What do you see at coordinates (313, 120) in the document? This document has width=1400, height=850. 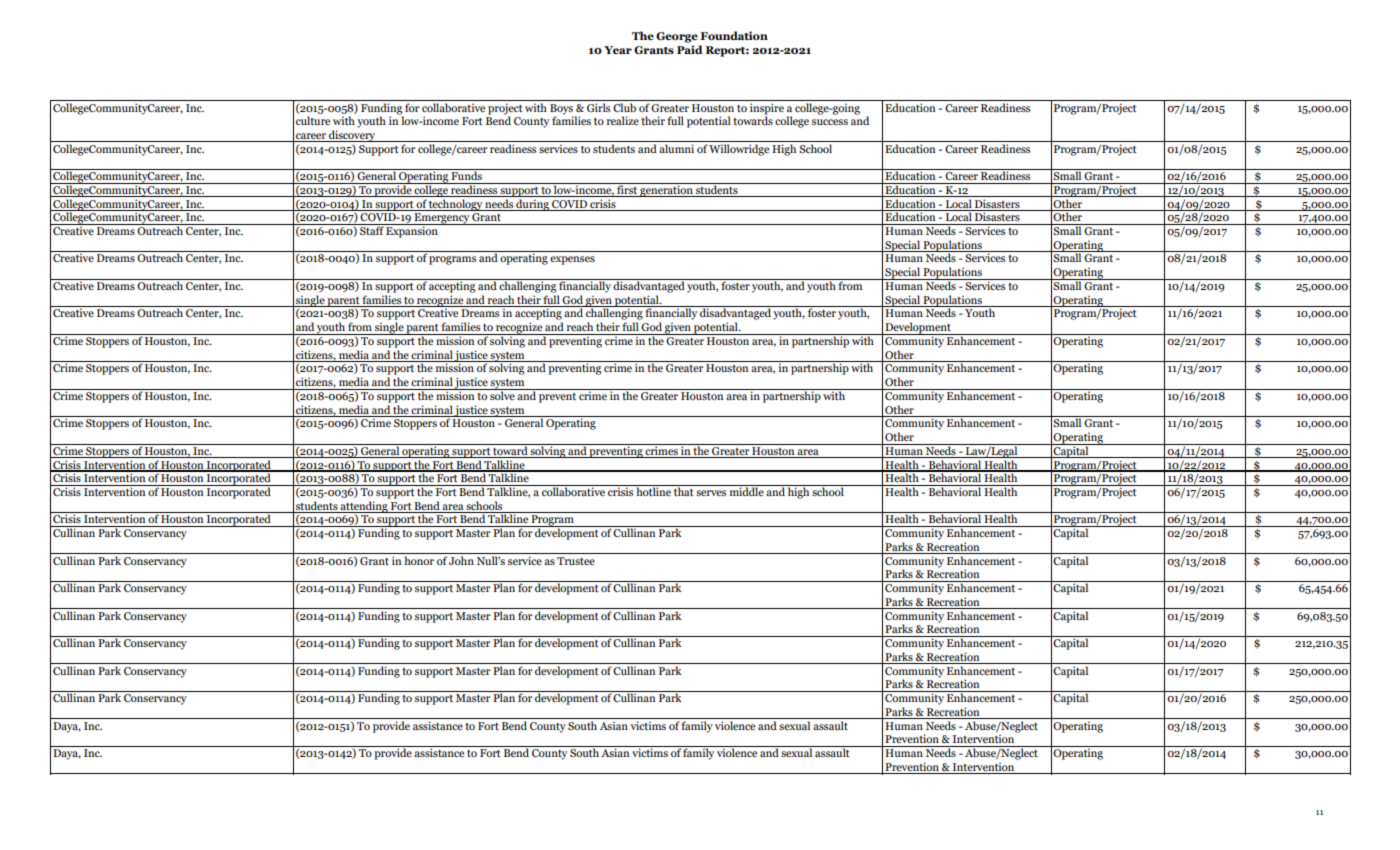 I see `culture` at bounding box center [313, 120].
